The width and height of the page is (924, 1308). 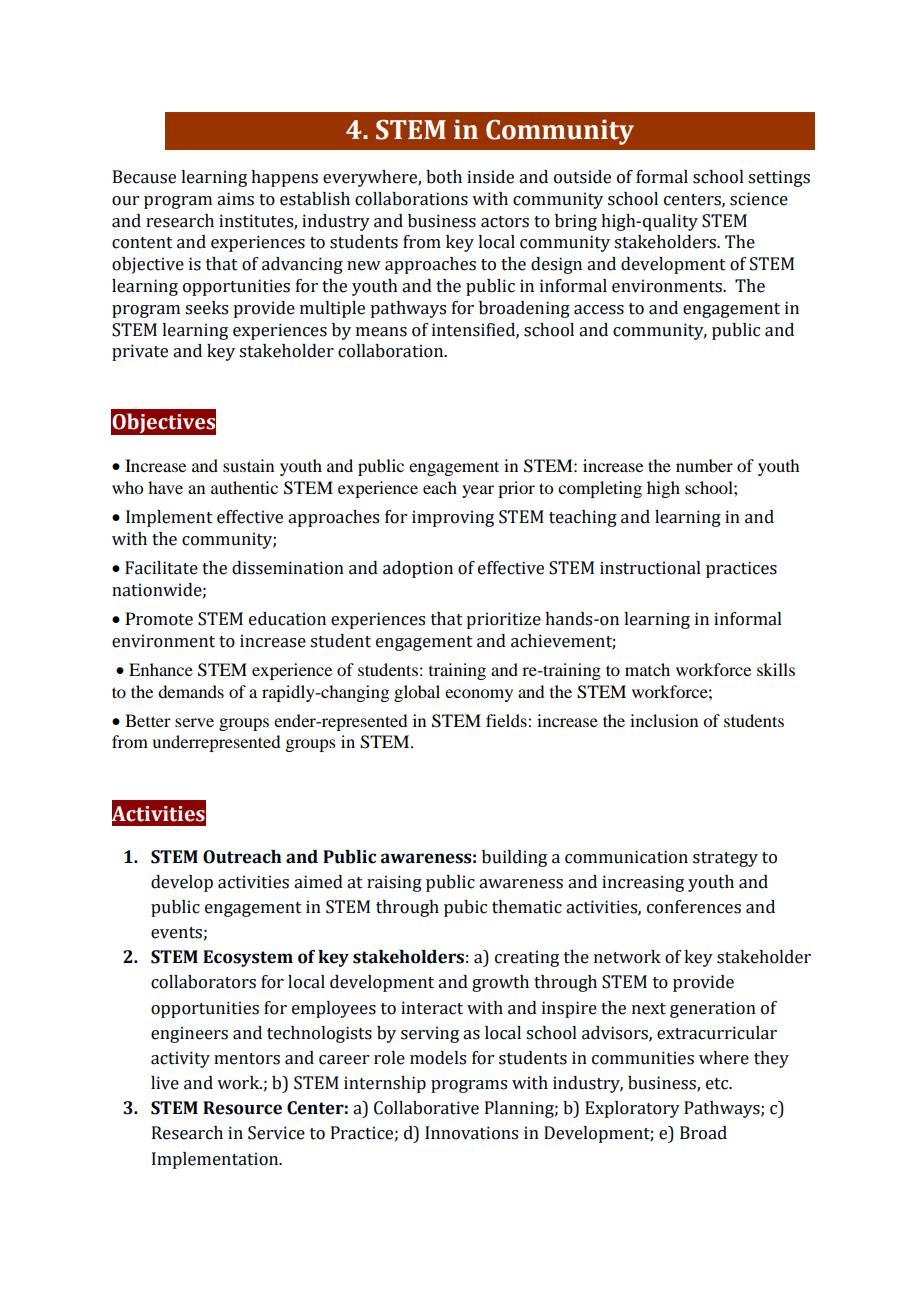 I want to click on both, so click(x=444, y=177).
